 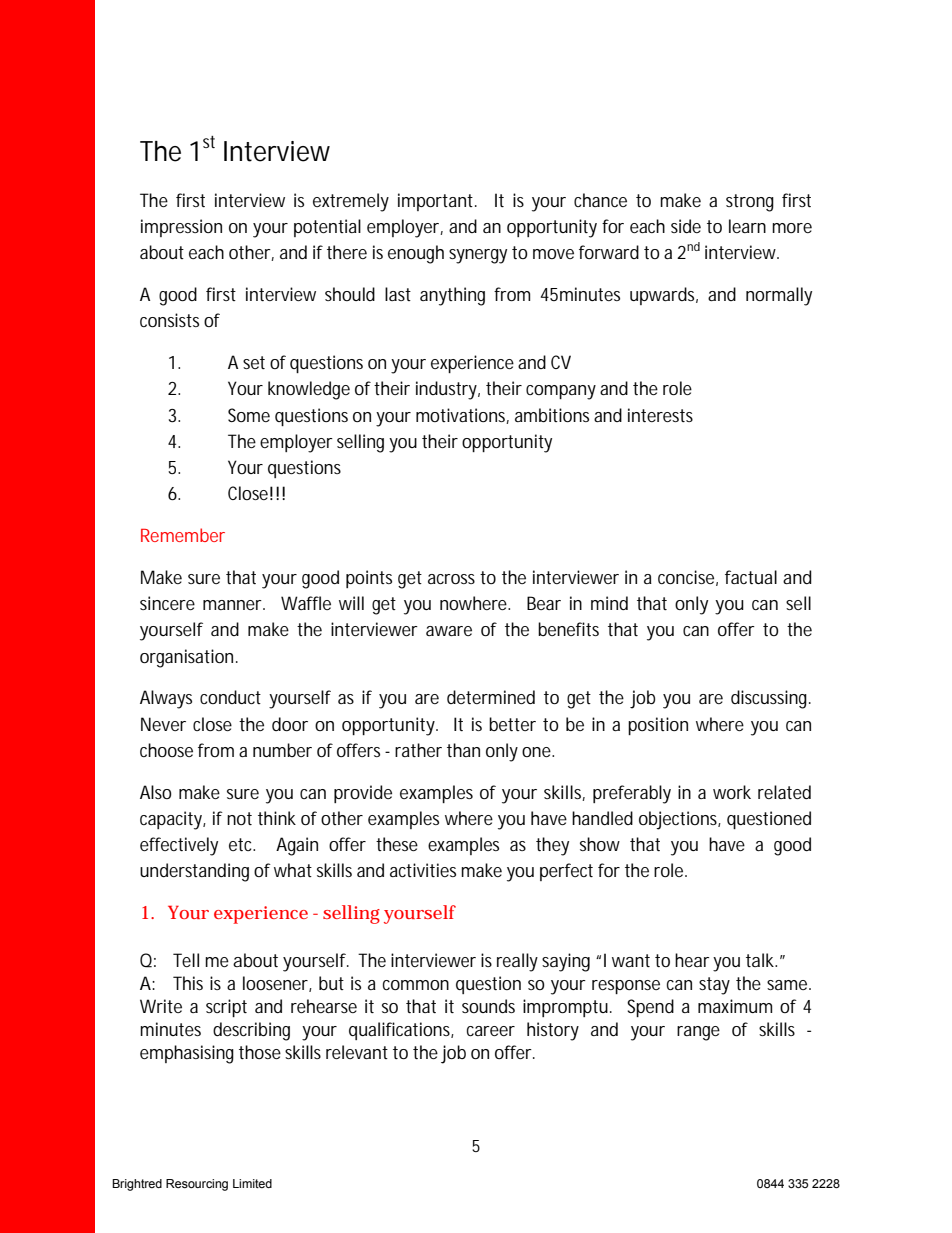 I want to click on career, so click(x=491, y=1031).
